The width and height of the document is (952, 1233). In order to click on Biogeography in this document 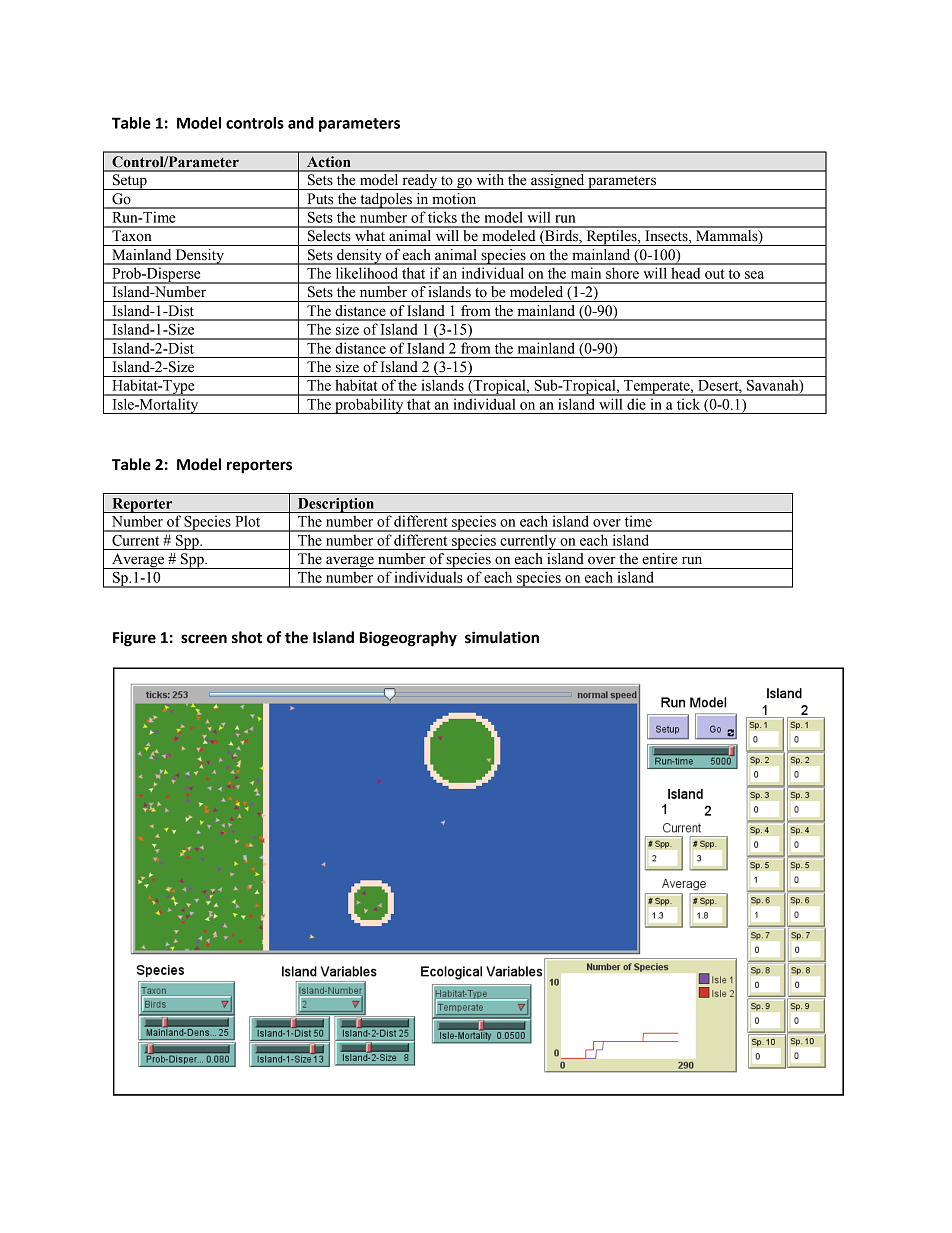, I will do `click(408, 639)`.
